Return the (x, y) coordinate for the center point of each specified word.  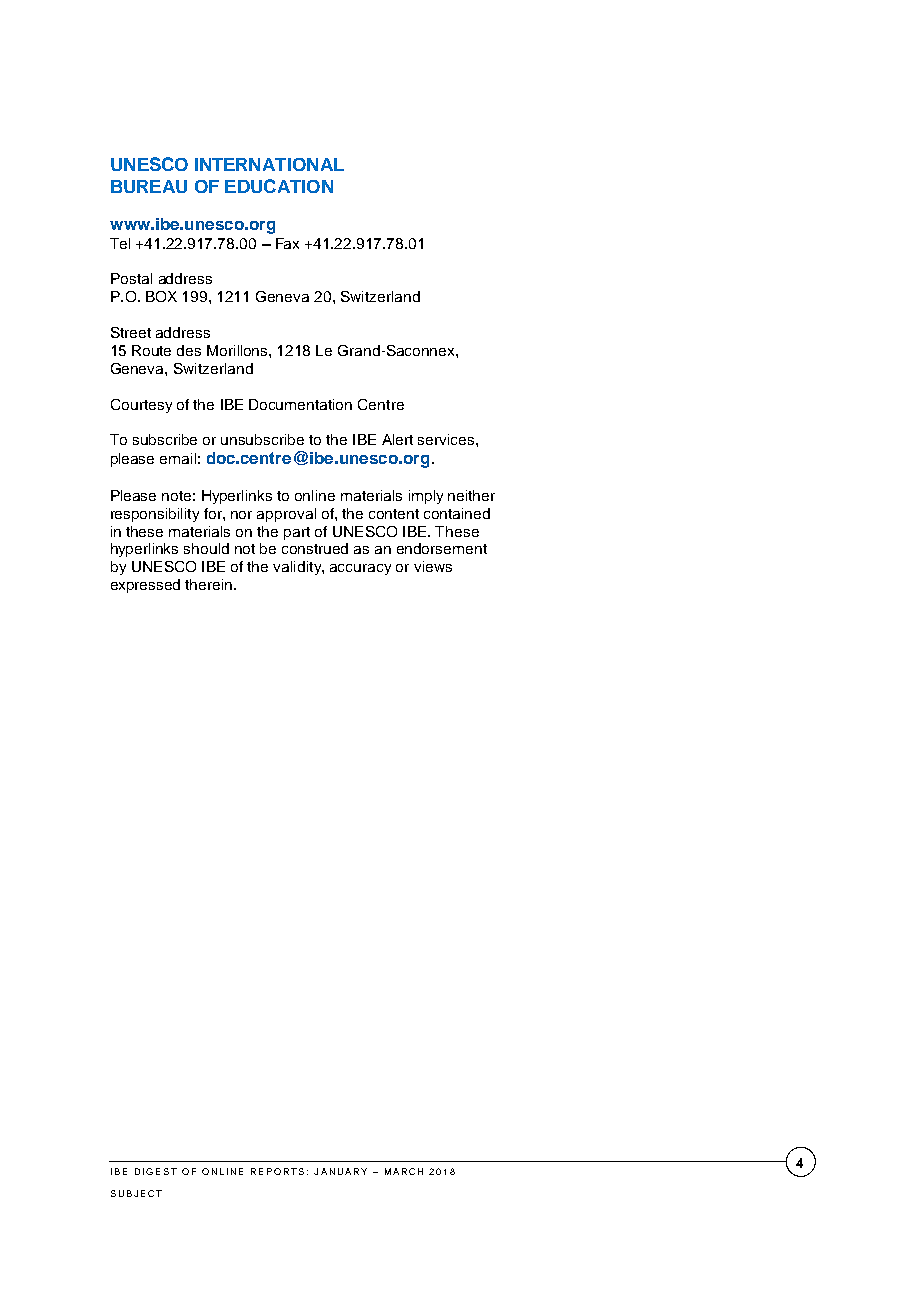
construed (315, 548)
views (433, 566)
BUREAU (149, 186)
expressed (145, 586)
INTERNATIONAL (269, 164)
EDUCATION (279, 186)
